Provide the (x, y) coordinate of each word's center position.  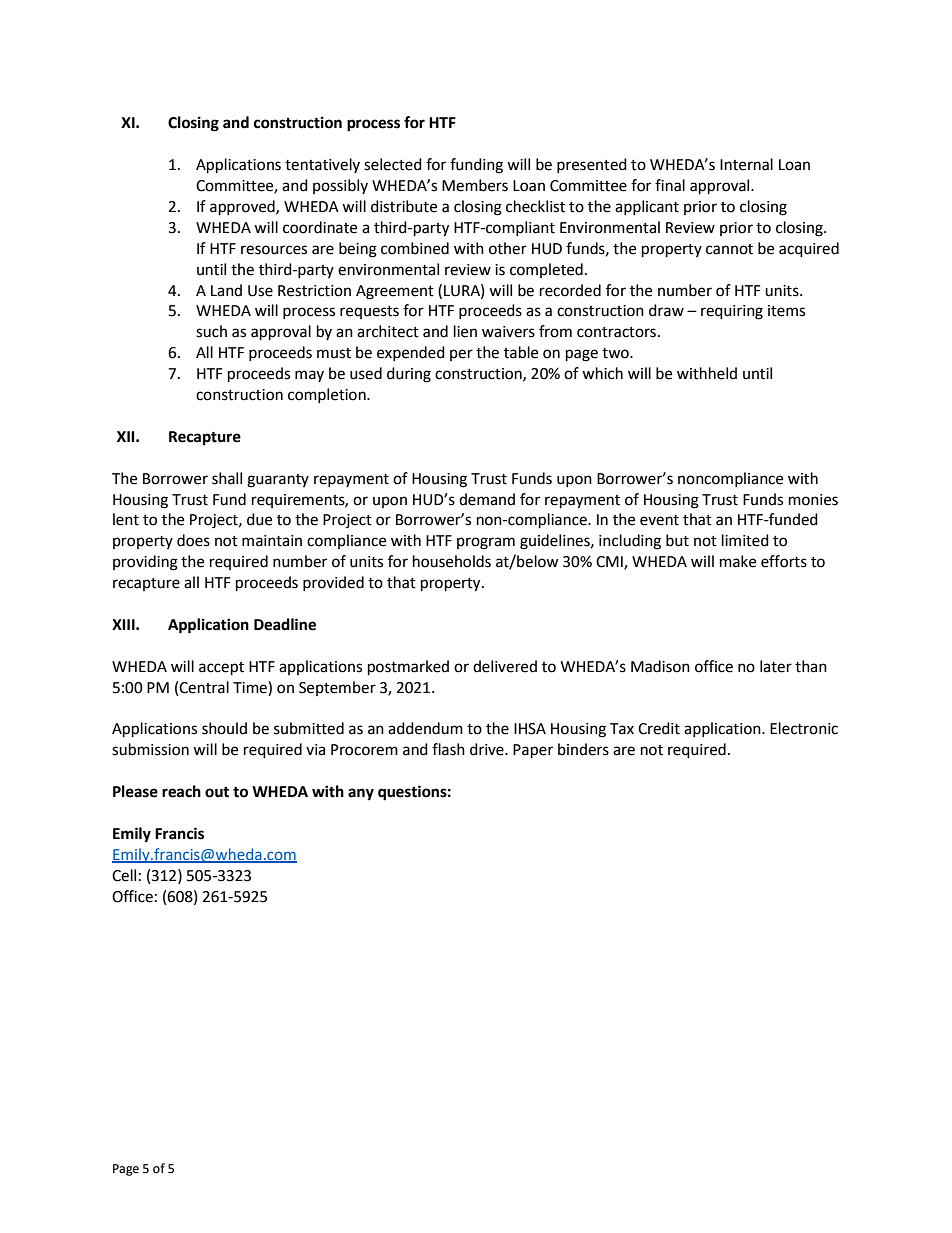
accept (221, 669)
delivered (505, 666)
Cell (124, 875)
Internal (746, 164)
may (309, 376)
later (776, 666)
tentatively (322, 165)
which (602, 373)
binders (583, 749)
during (409, 375)
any (361, 794)
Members (475, 185)
